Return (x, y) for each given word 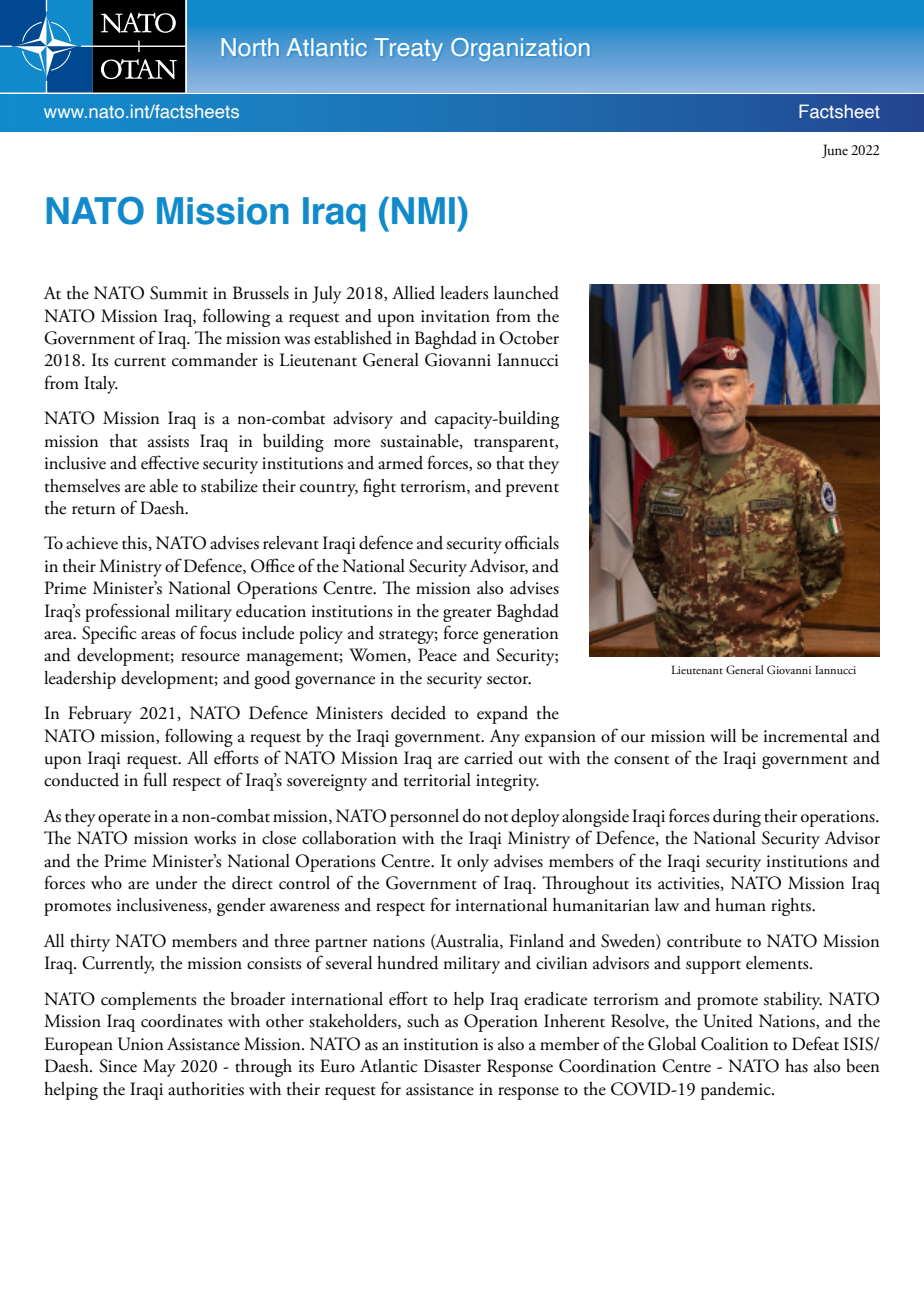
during (737, 818)
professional (127, 612)
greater (467, 615)
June (835, 151)
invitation (455, 316)
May (159, 1068)
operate (124, 820)
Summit (179, 293)
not (496, 818)
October (529, 338)
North (250, 47)
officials (532, 542)
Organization (520, 49)
